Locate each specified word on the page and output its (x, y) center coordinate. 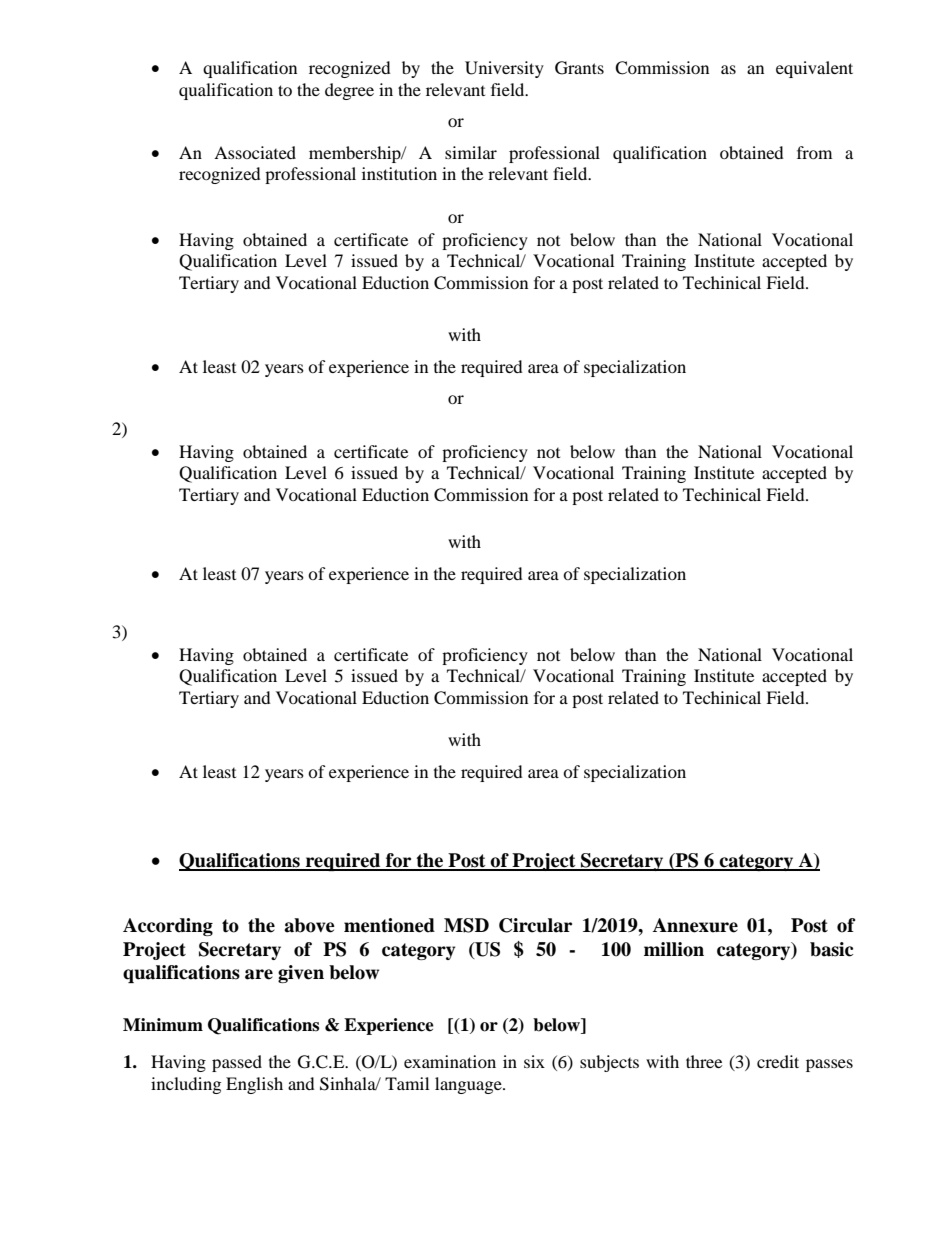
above (309, 925)
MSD (466, 925)
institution (399, 173)
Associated (255, 152)
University (504, 69)
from (814, 152)
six (534, 1061)
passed (237, 1063)
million (674, 949)
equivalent (814, 69)
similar (471, 152)
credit (778, 1061)
